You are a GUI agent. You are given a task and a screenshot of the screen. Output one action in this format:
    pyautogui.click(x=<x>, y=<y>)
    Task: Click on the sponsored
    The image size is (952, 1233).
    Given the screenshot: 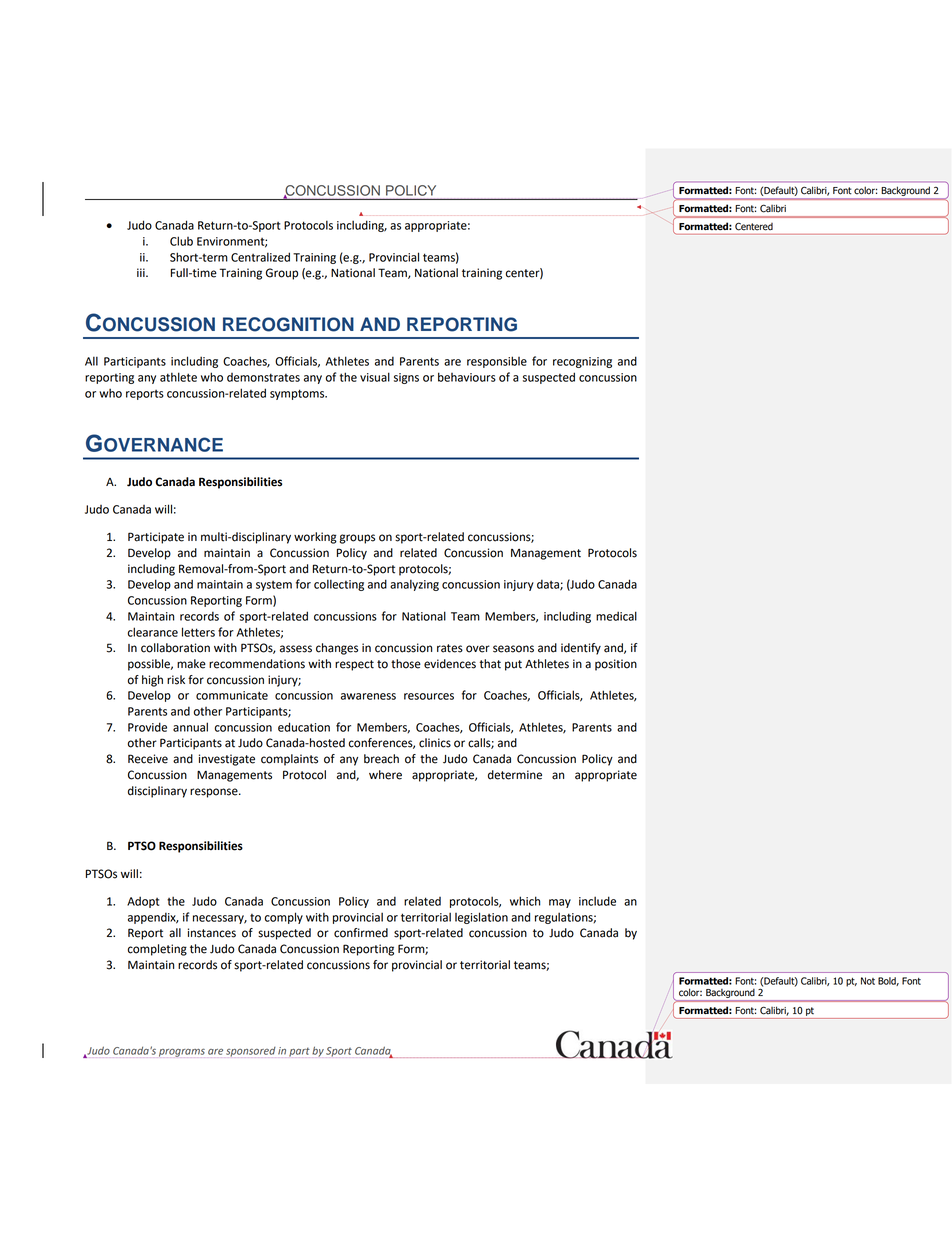 What is the action you would take?
    pyautogui.click(x=251, y=1052)
